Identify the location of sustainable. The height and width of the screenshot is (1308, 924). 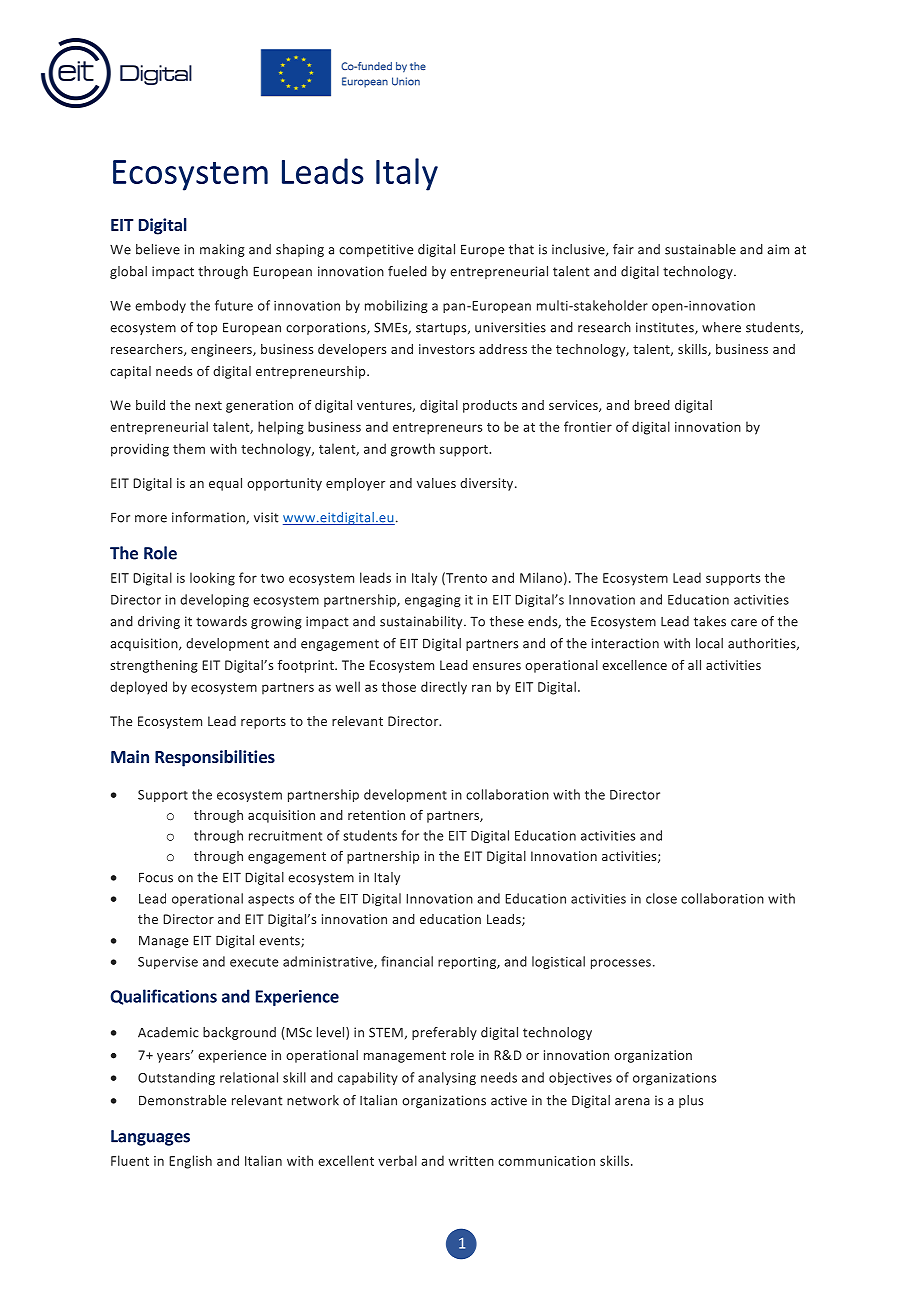
(700, 249).
